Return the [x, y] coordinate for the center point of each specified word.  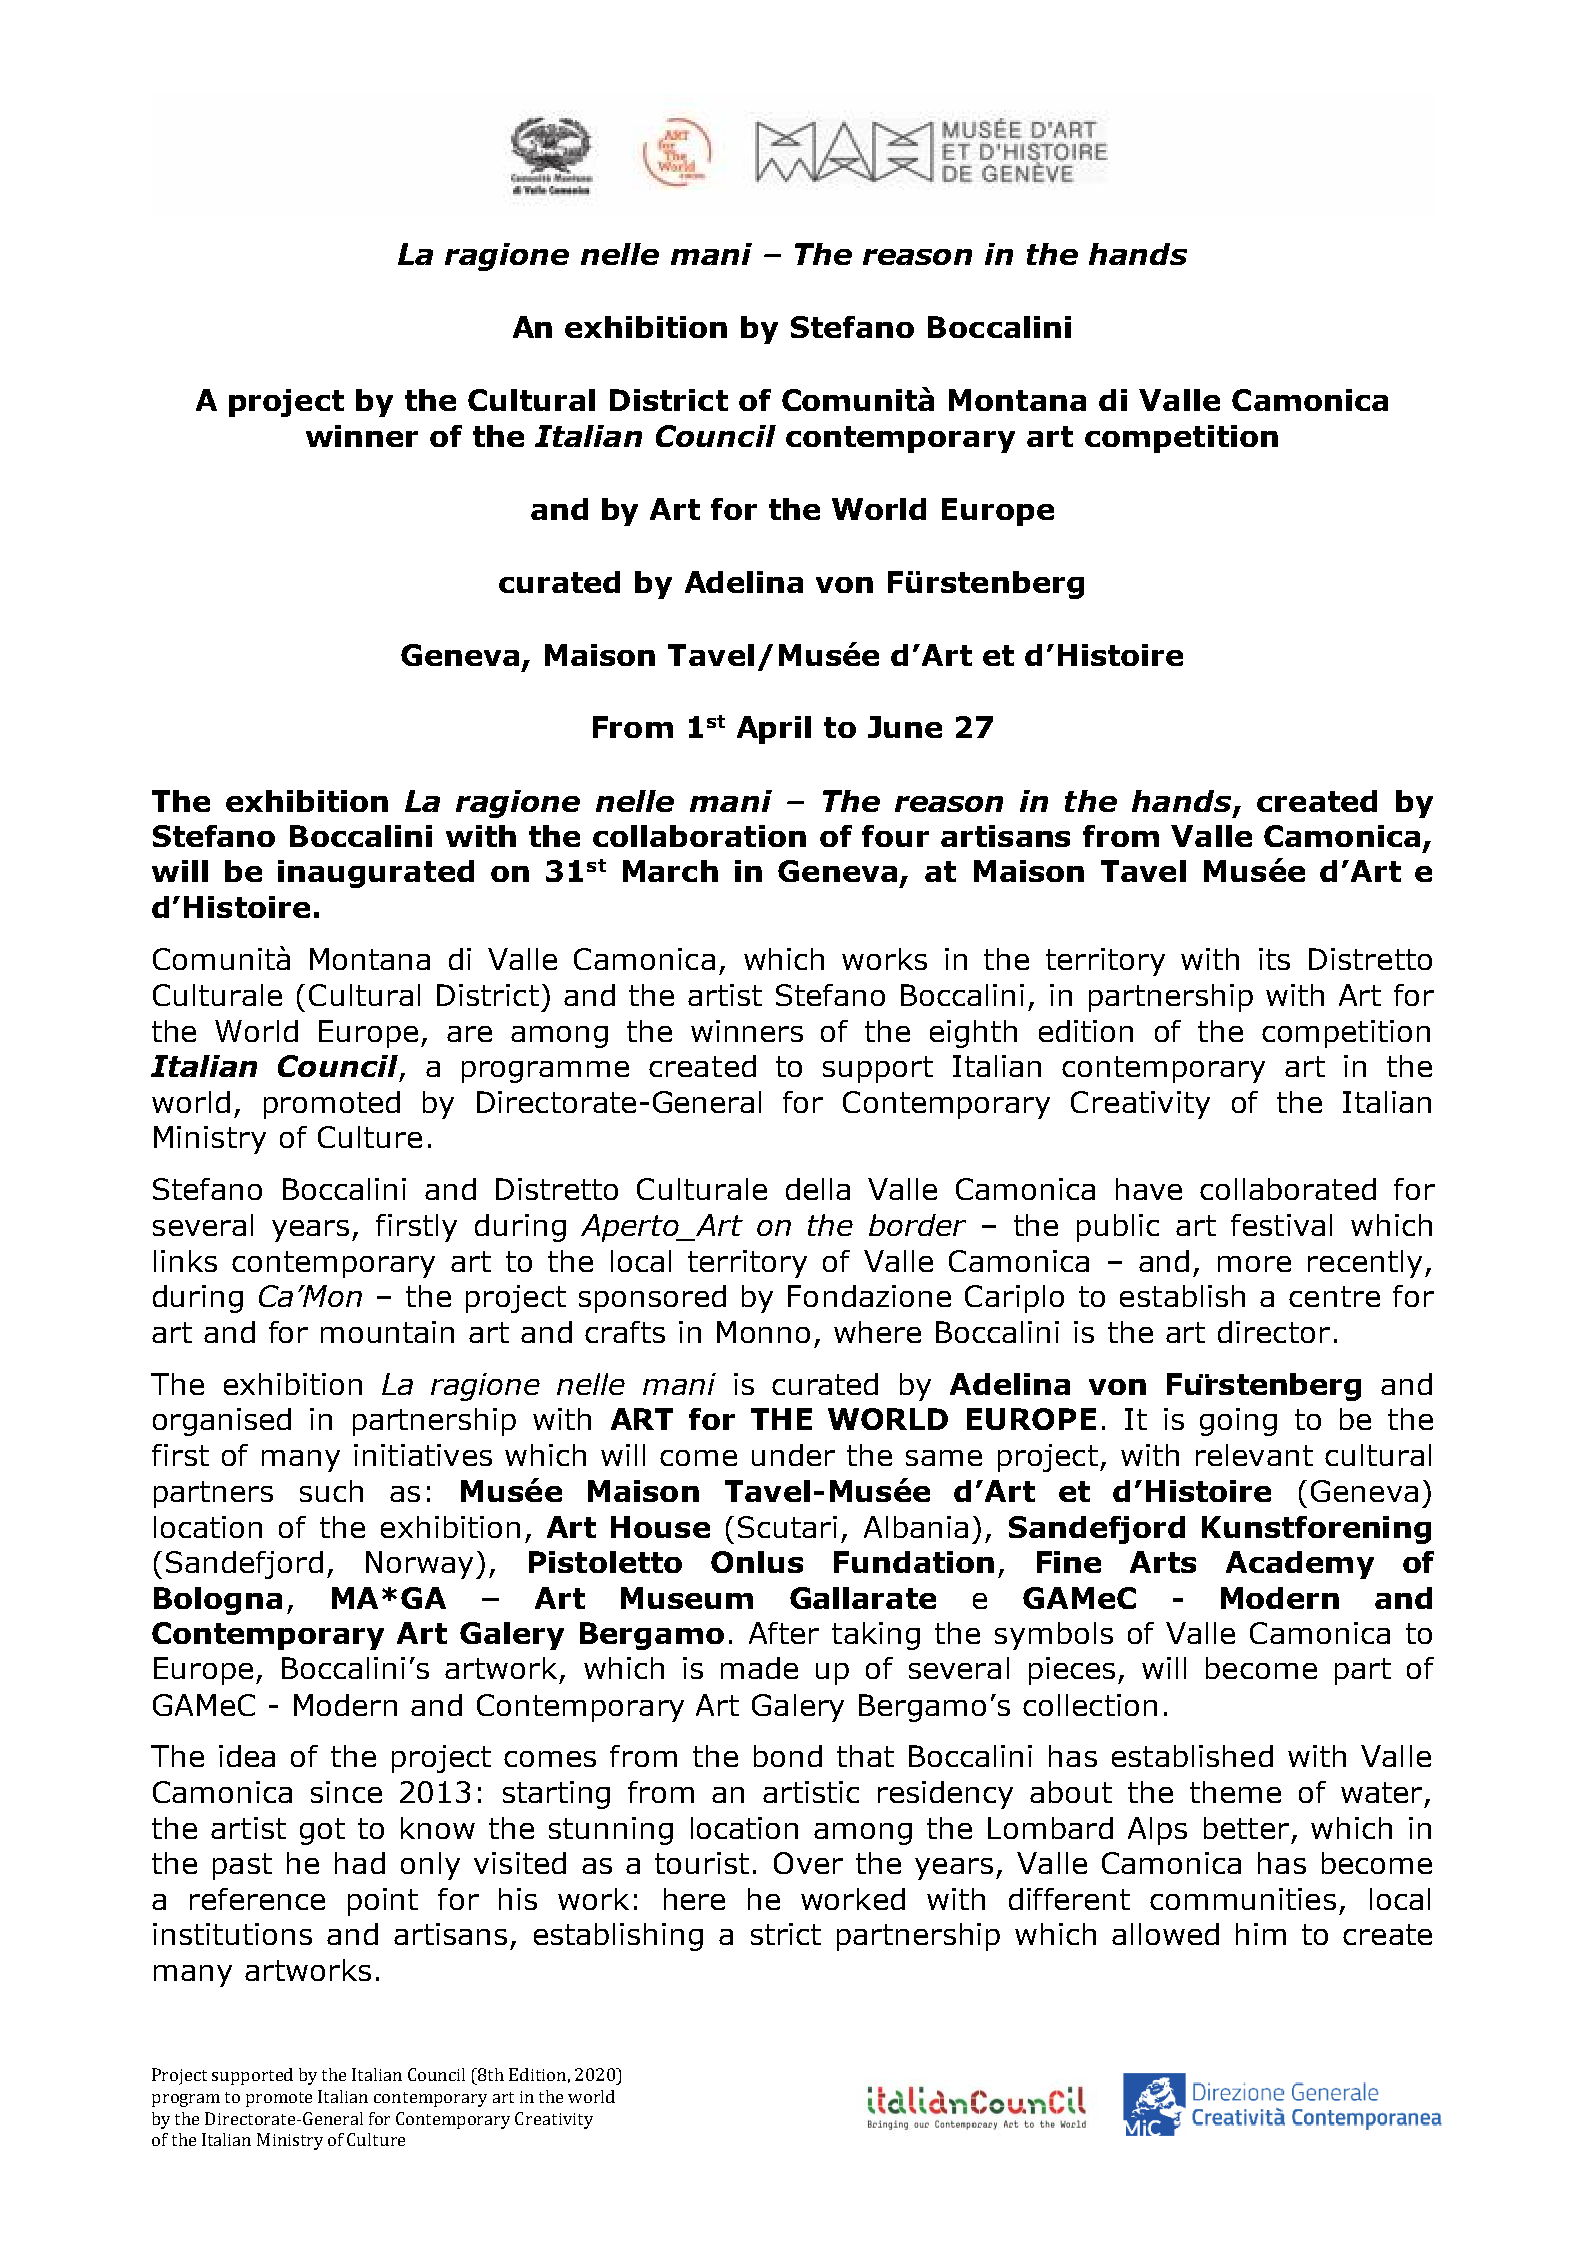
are [469, 1034]
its [1274, 959]
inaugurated [376, 874]
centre [1334, 1296]
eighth [973, 1034]
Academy [1300, 1565]
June [905, 727]
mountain [387, 1332]
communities [1243, 1899]
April [774, 730]
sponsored [652, 1299]
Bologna [218, 1601]
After [784, 1633]
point [383, 1902]
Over [808, 1863]
